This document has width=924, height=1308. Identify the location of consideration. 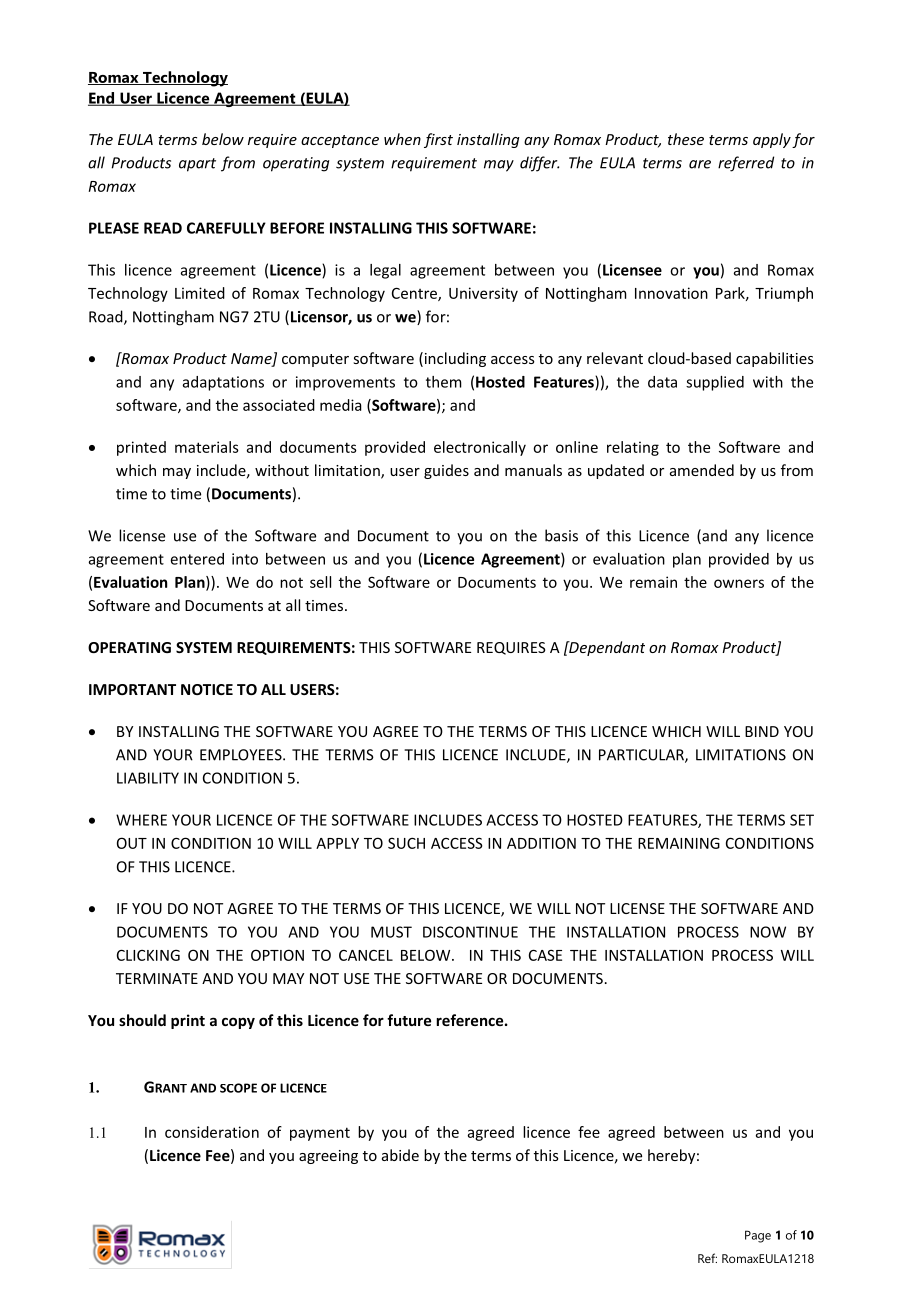
(212, 1132).
